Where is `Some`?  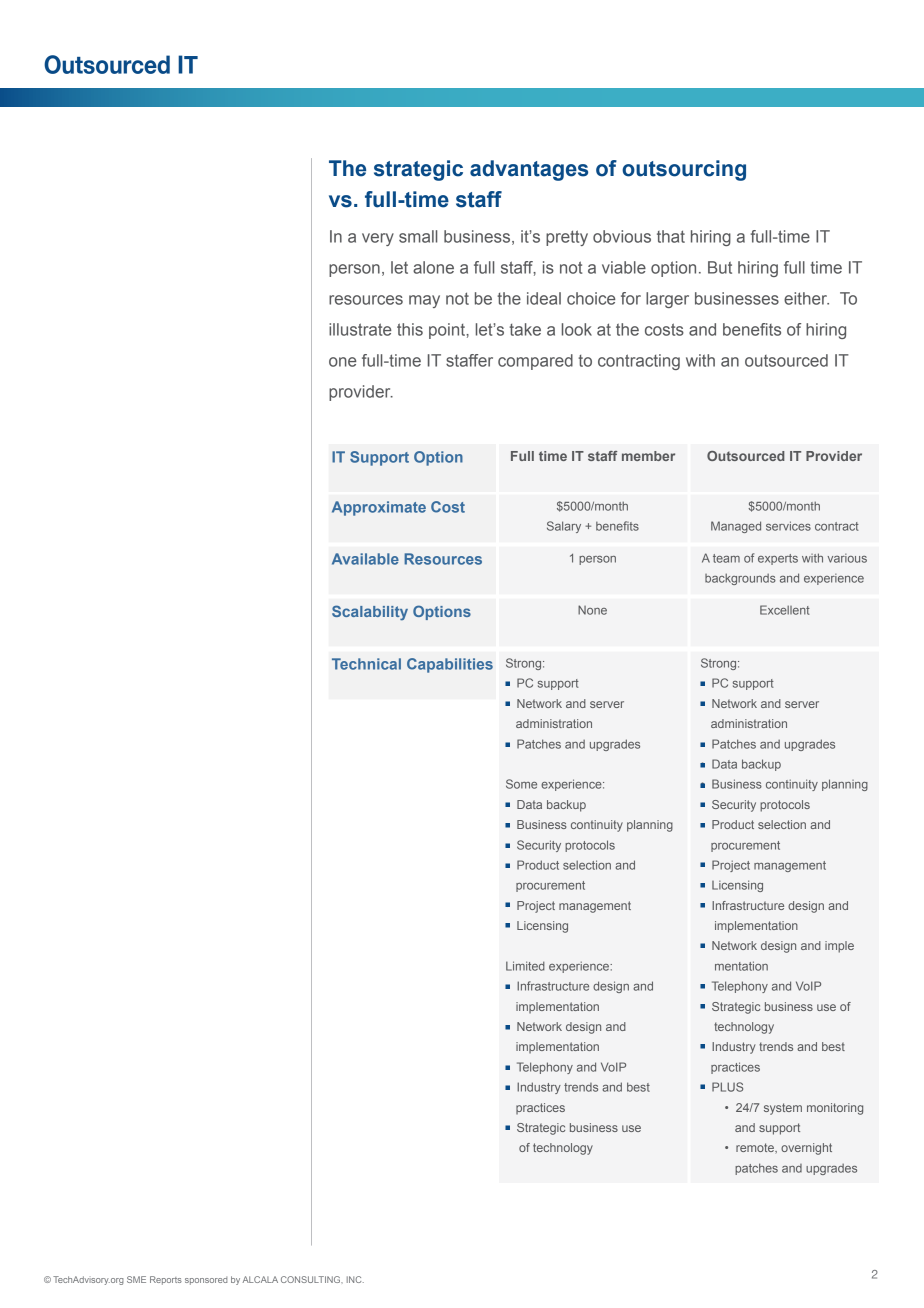 Some is located at coordinates (521, 784).
